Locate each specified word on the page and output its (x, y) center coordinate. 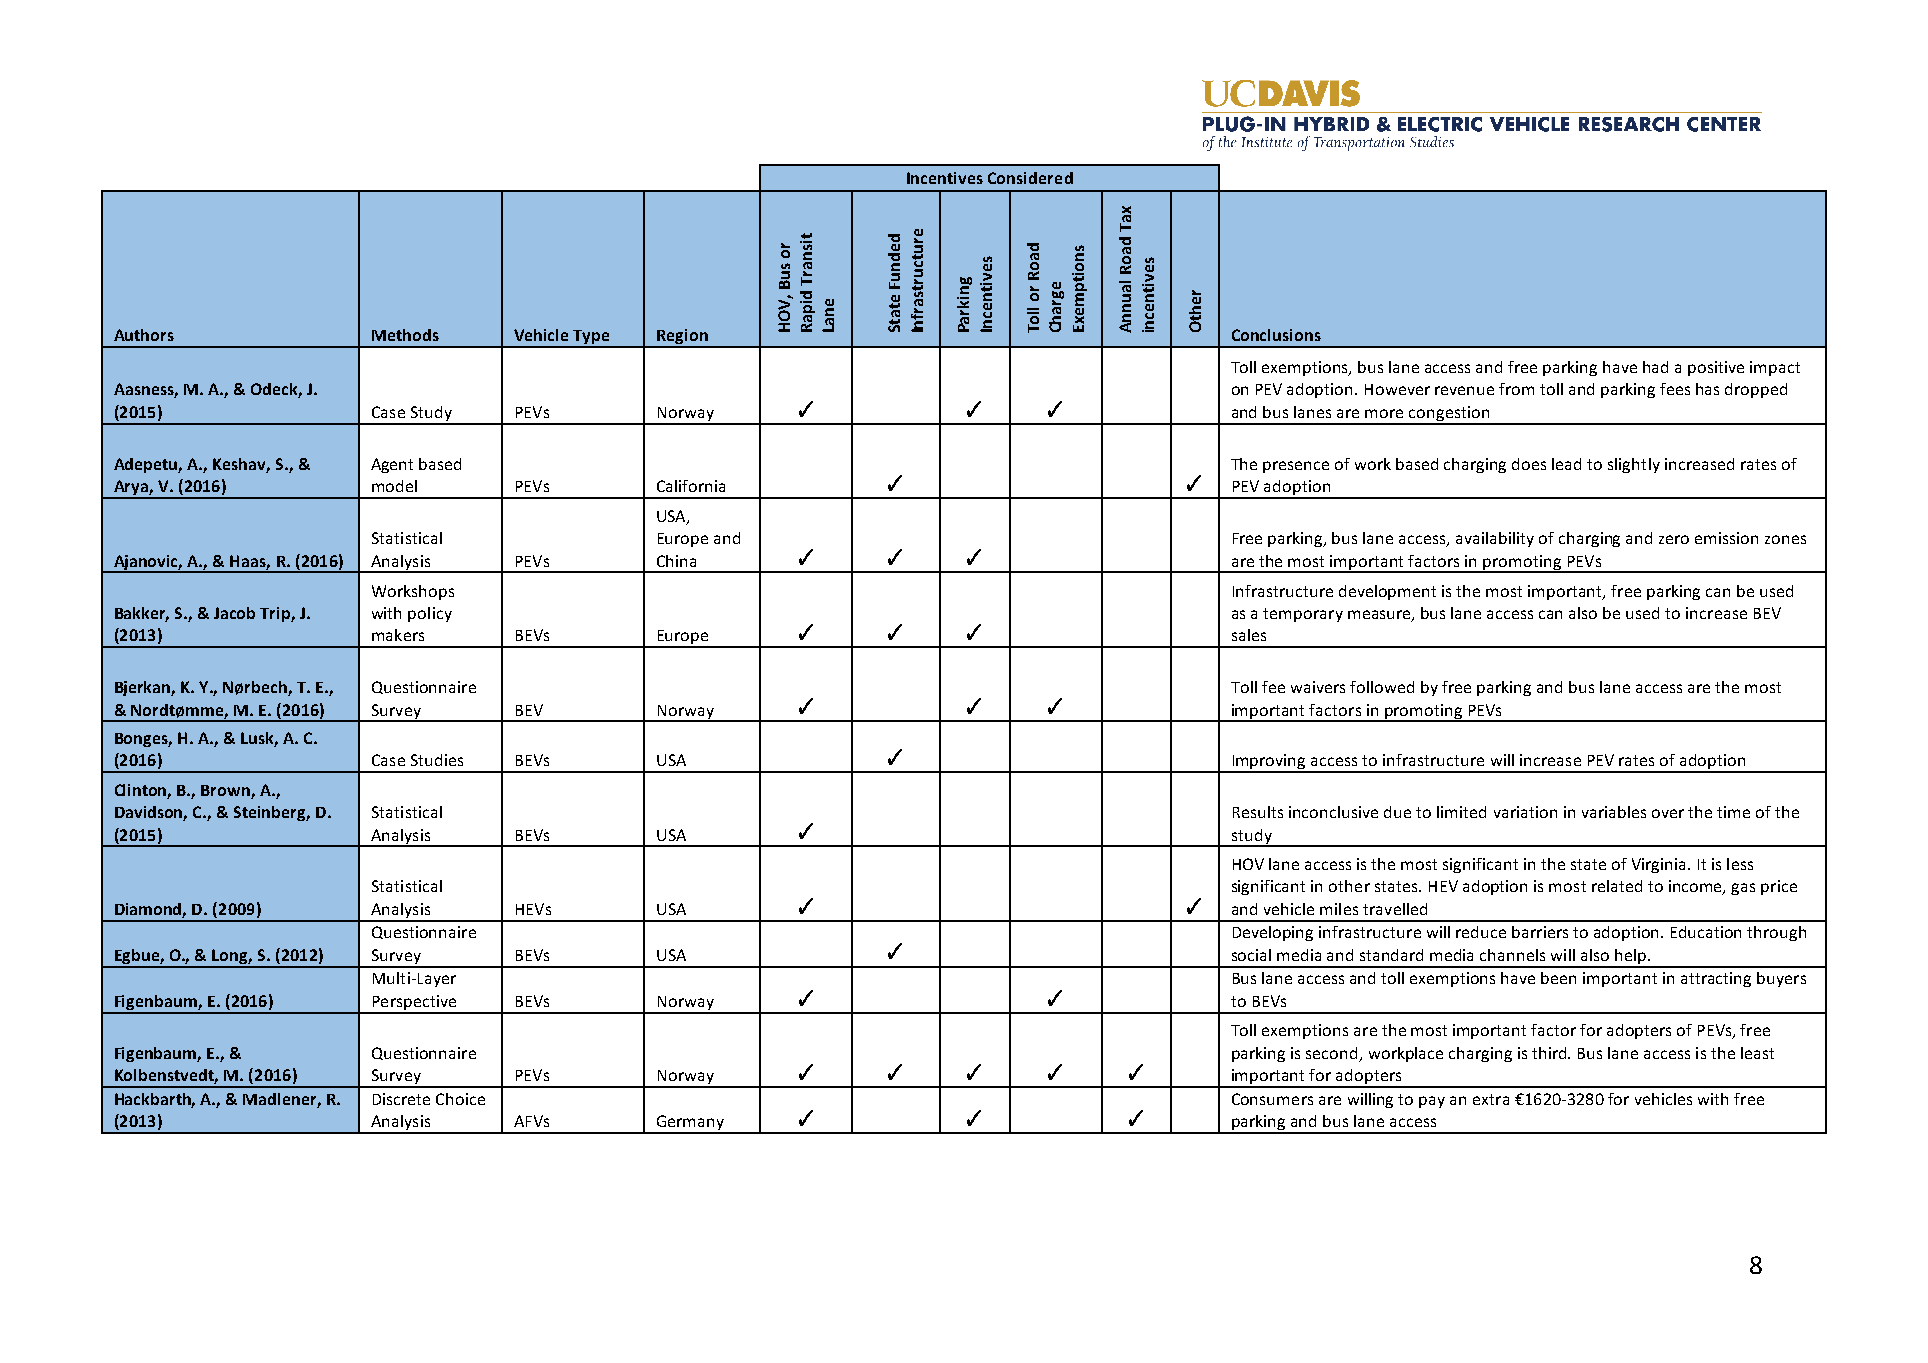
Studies (437, 760)
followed (1382, 687)
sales (1249, 635)
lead (1566, 464)
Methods (405, 335)
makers (398, 635)
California (691, 486)
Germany (690, 1124)
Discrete (401, 1099)
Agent (392, 465)
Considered (1030, 178)
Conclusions (1276, 335)
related (1617, 886)
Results (1258, 812)
